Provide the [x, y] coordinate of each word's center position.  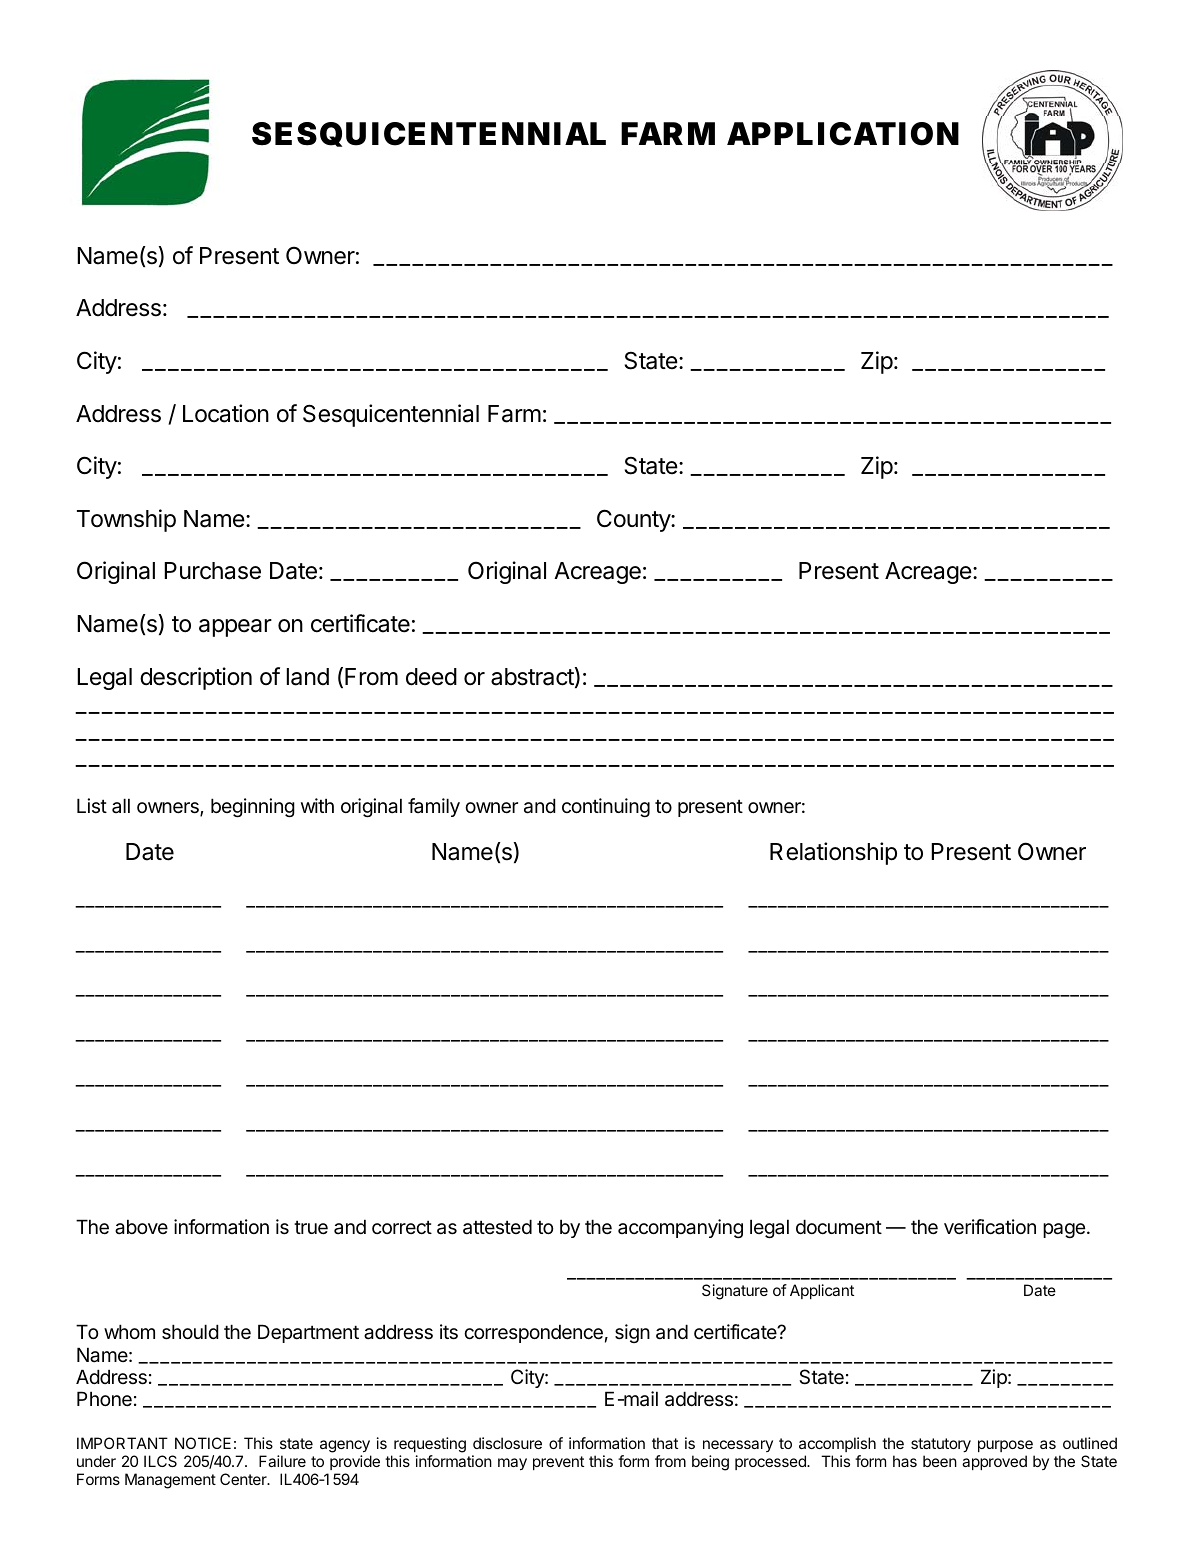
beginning [253, 807]
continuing [606, 807]
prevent [558, 1463]
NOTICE [203, 1443]
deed [431, 677]
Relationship [833, 853]
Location [226, 413]
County [634, 520]
